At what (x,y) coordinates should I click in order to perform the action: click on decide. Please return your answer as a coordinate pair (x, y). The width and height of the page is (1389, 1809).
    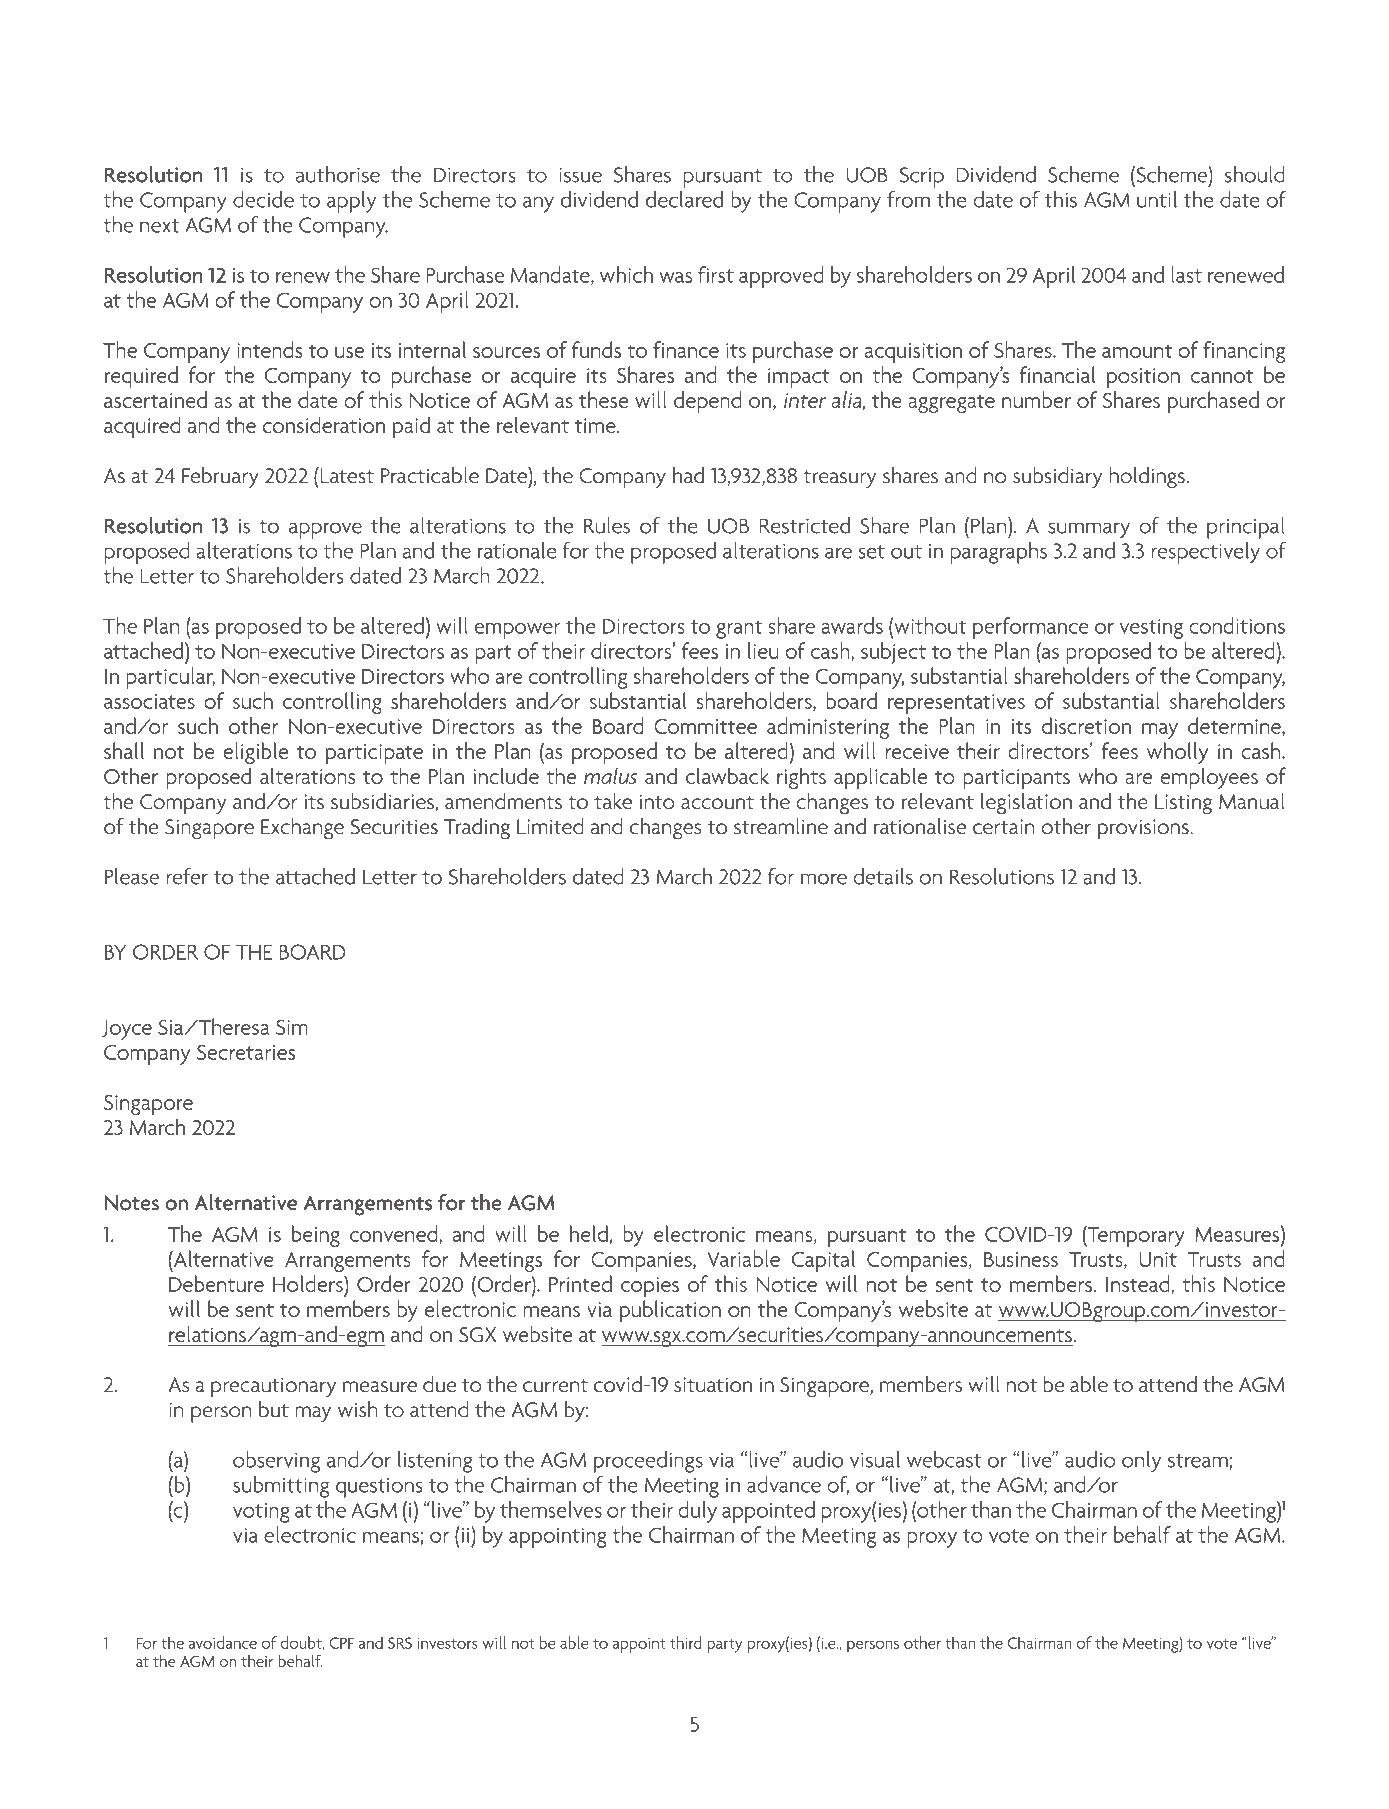
    Looking at the image, I should click on (263, 199).
